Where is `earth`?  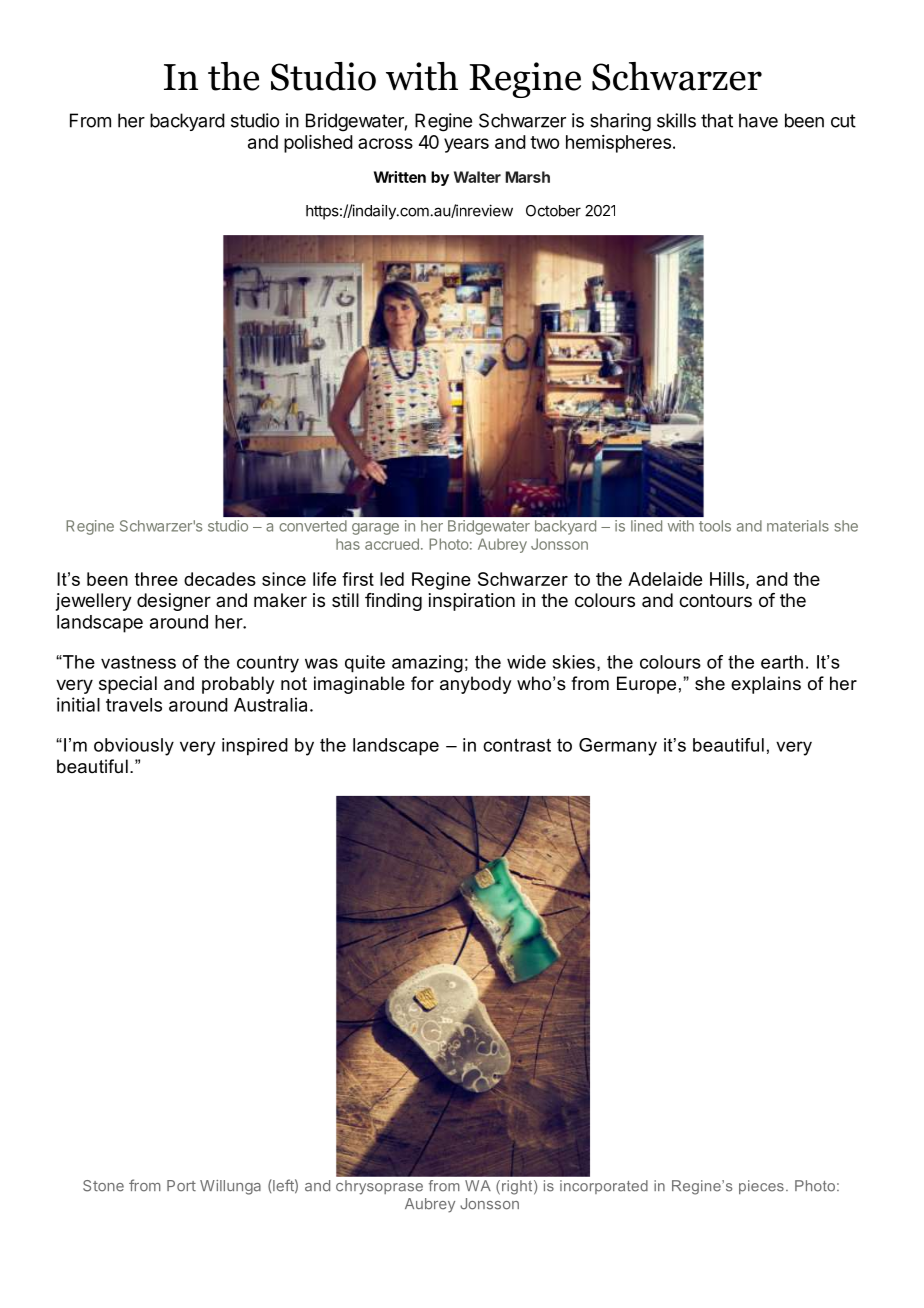 earth is located at coordinates (782, 662).
